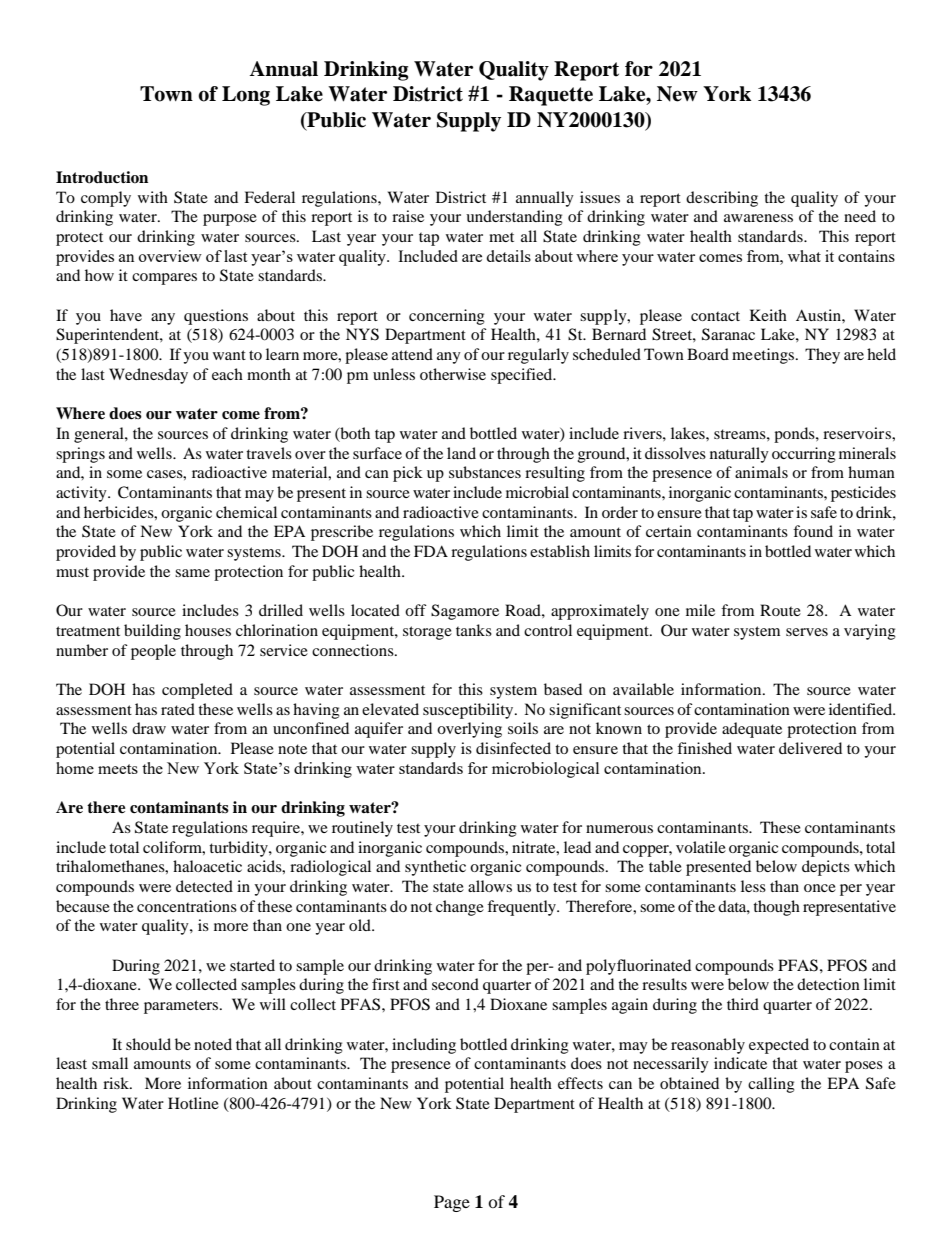  I want to click on Page, so click(452, 1203).
